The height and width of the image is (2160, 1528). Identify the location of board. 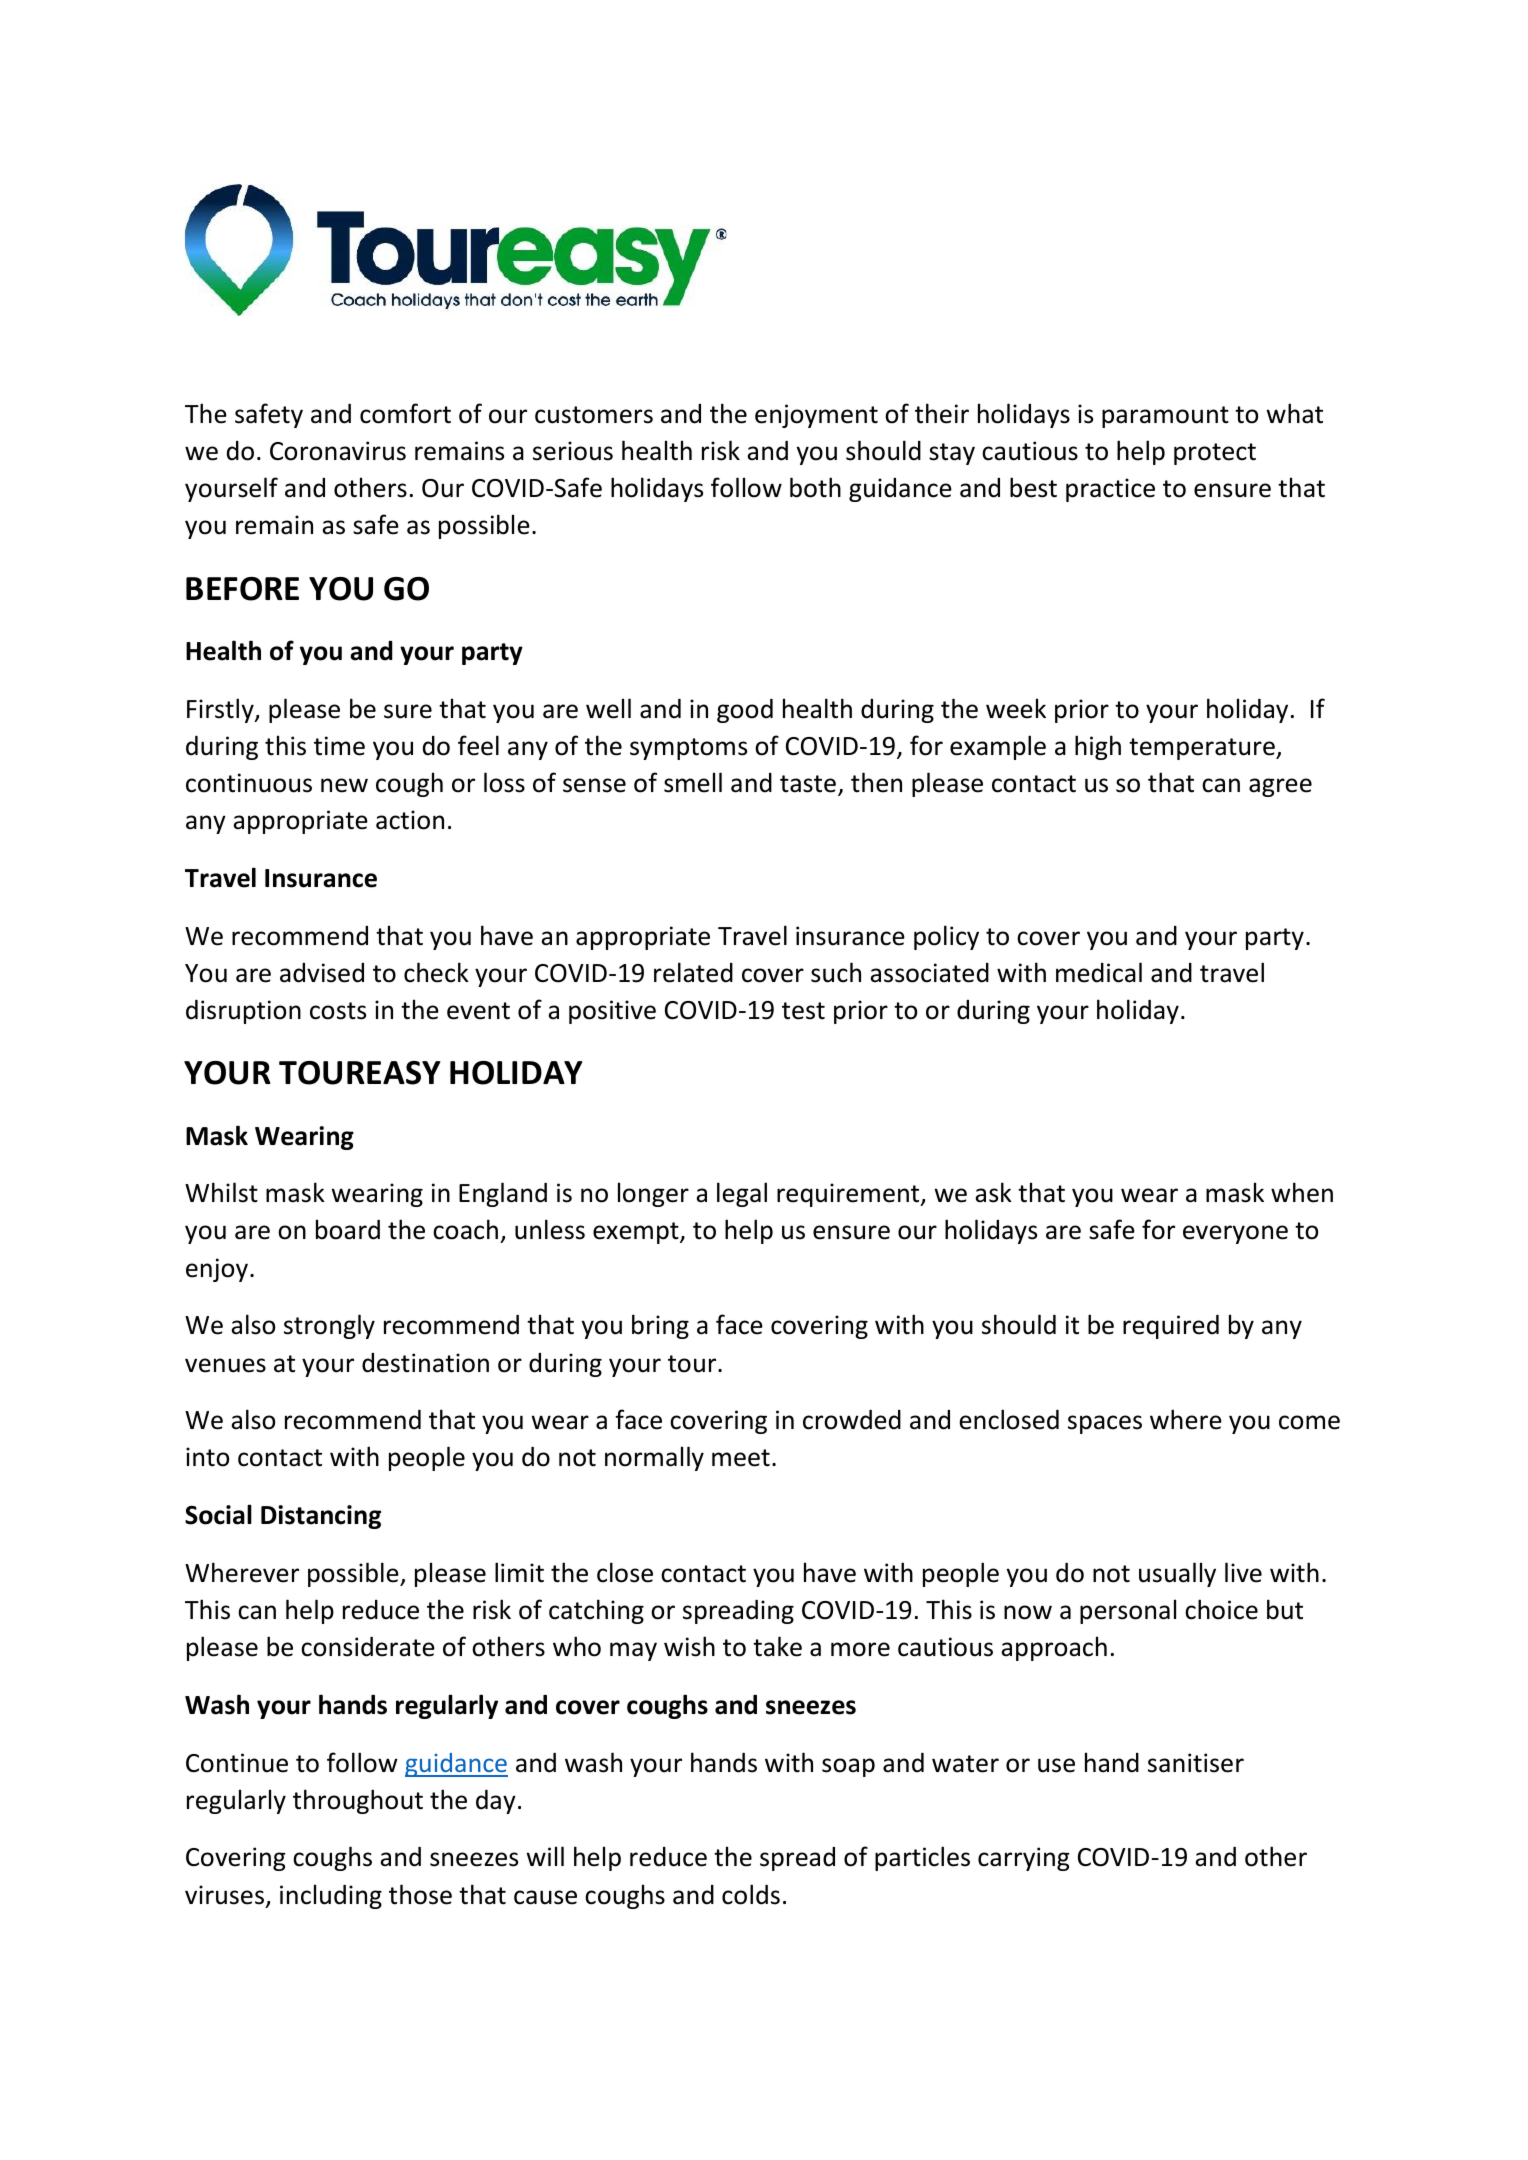
(348, 1229).
